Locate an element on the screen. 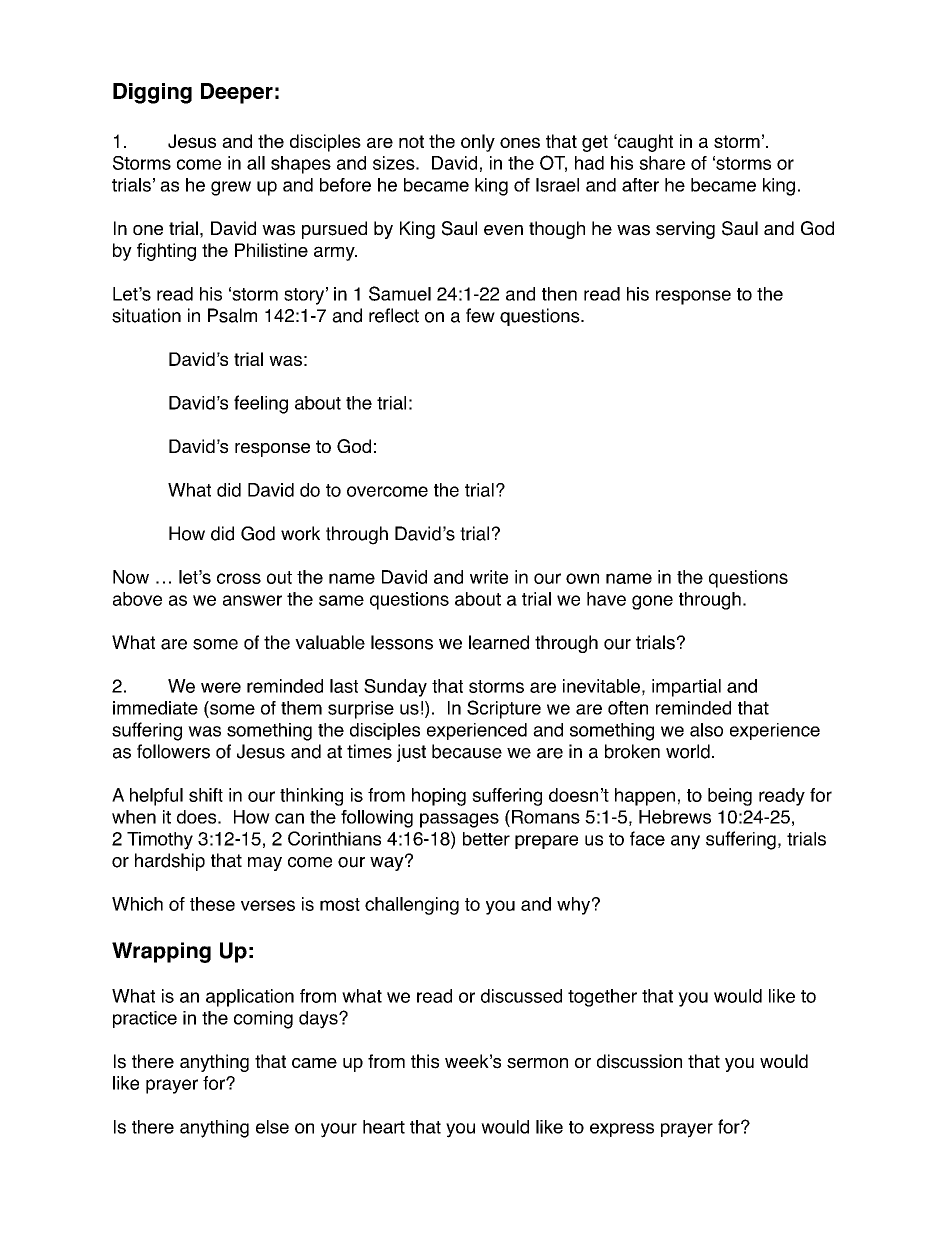 The image size is (952, 1233). then is located at coordinates (559, 294).
